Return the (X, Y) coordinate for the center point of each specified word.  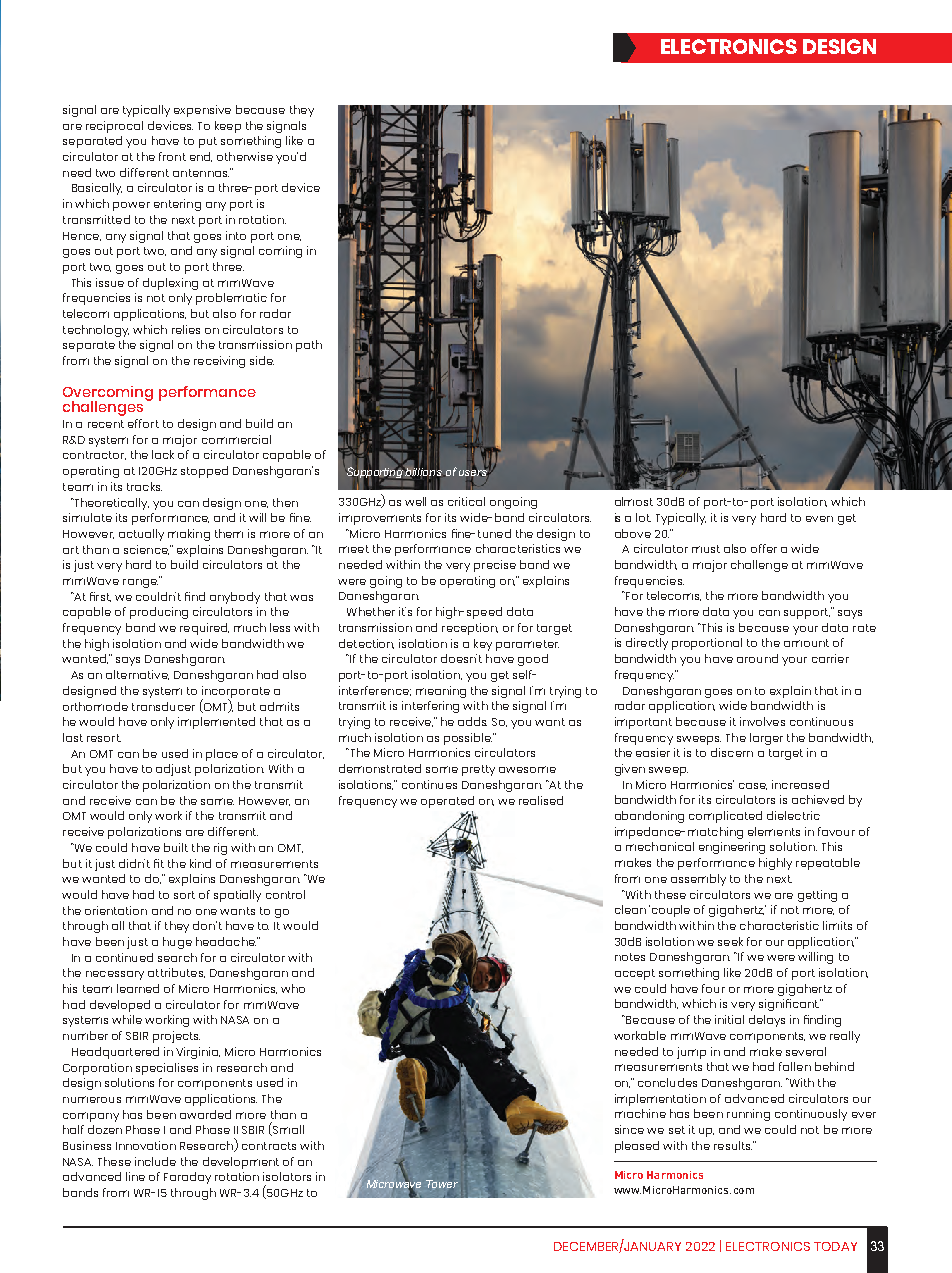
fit (159, 863)
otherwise (245, 156)
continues (429, 784)
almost (634, 501)
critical (466, 501)
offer (764, 548)
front (172, 156)
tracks (144, 486)
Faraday (187, 1178)
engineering (732, 848)
